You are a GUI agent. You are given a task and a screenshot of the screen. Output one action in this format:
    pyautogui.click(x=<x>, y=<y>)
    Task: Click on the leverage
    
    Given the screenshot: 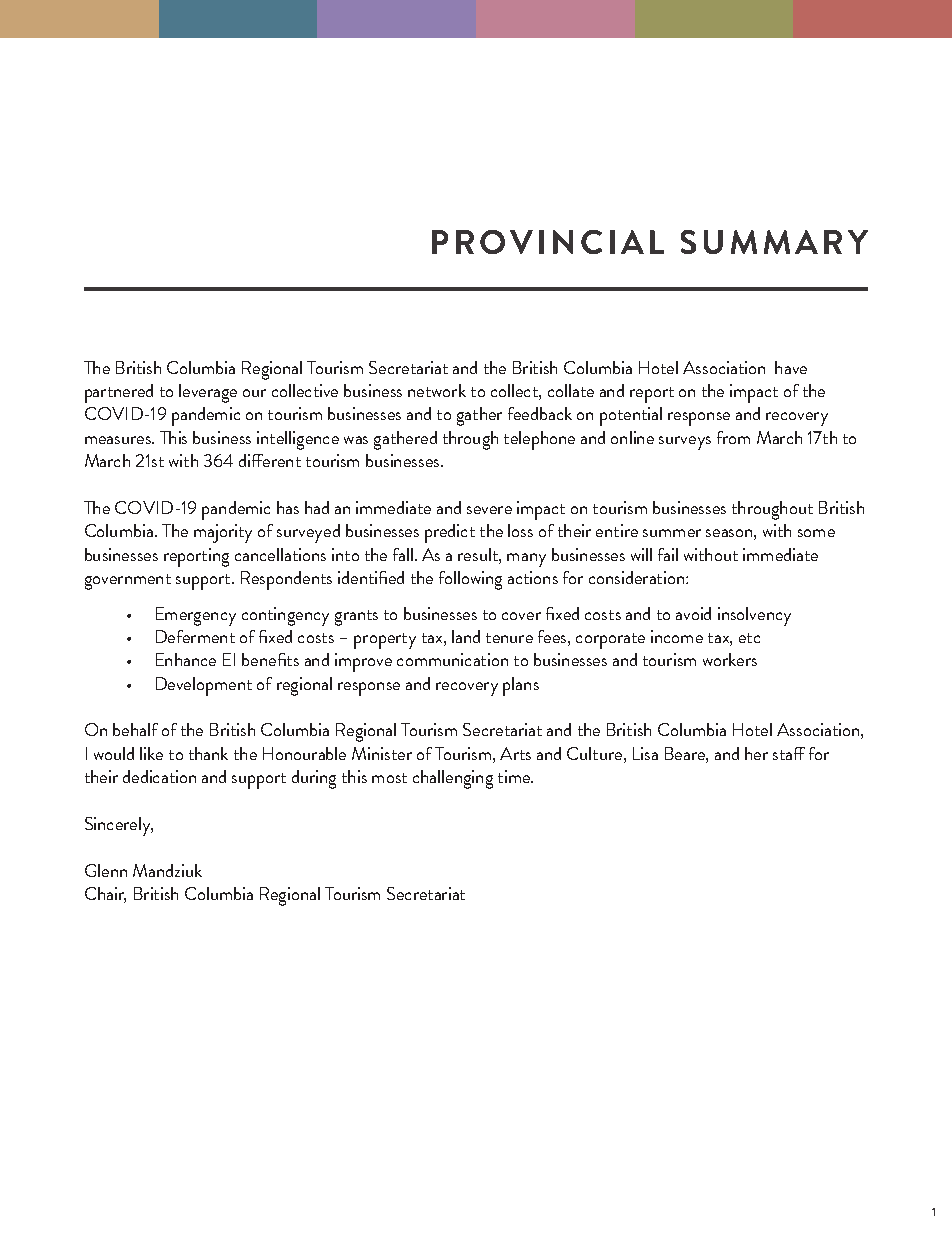 What is the action you would take?
    pyautogui.click(x=208, y=393)
